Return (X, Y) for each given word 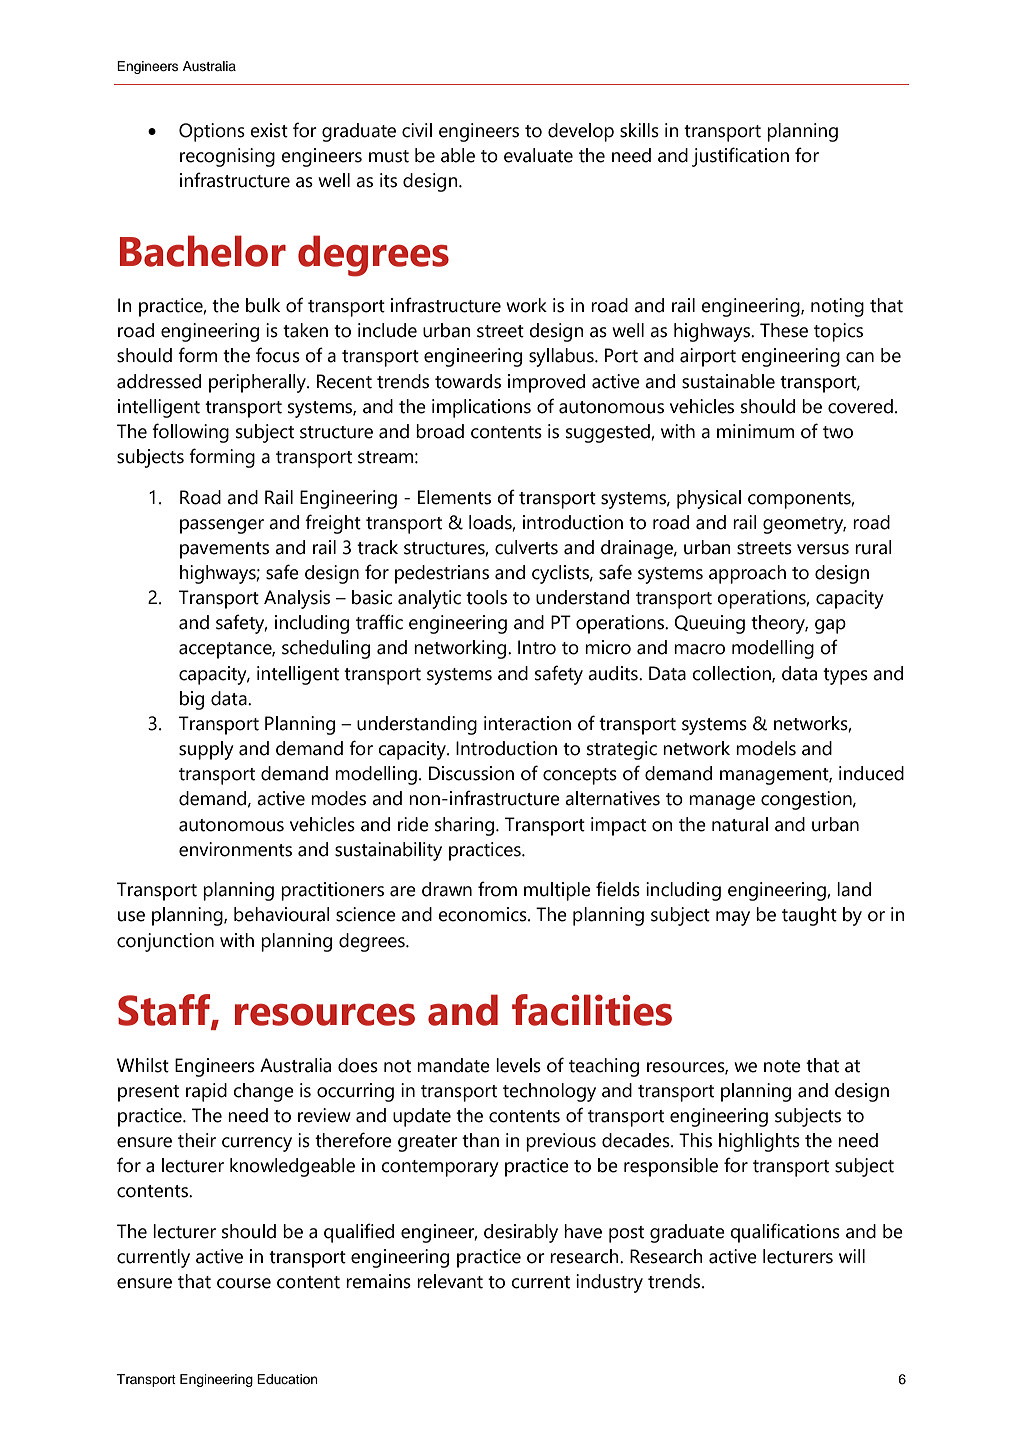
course (244, 1283)
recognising (227, 157)
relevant (450, 1281)
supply (206, 750)
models (766, 748)
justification (740, 157)
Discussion (471, 773)
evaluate (538, 155)
